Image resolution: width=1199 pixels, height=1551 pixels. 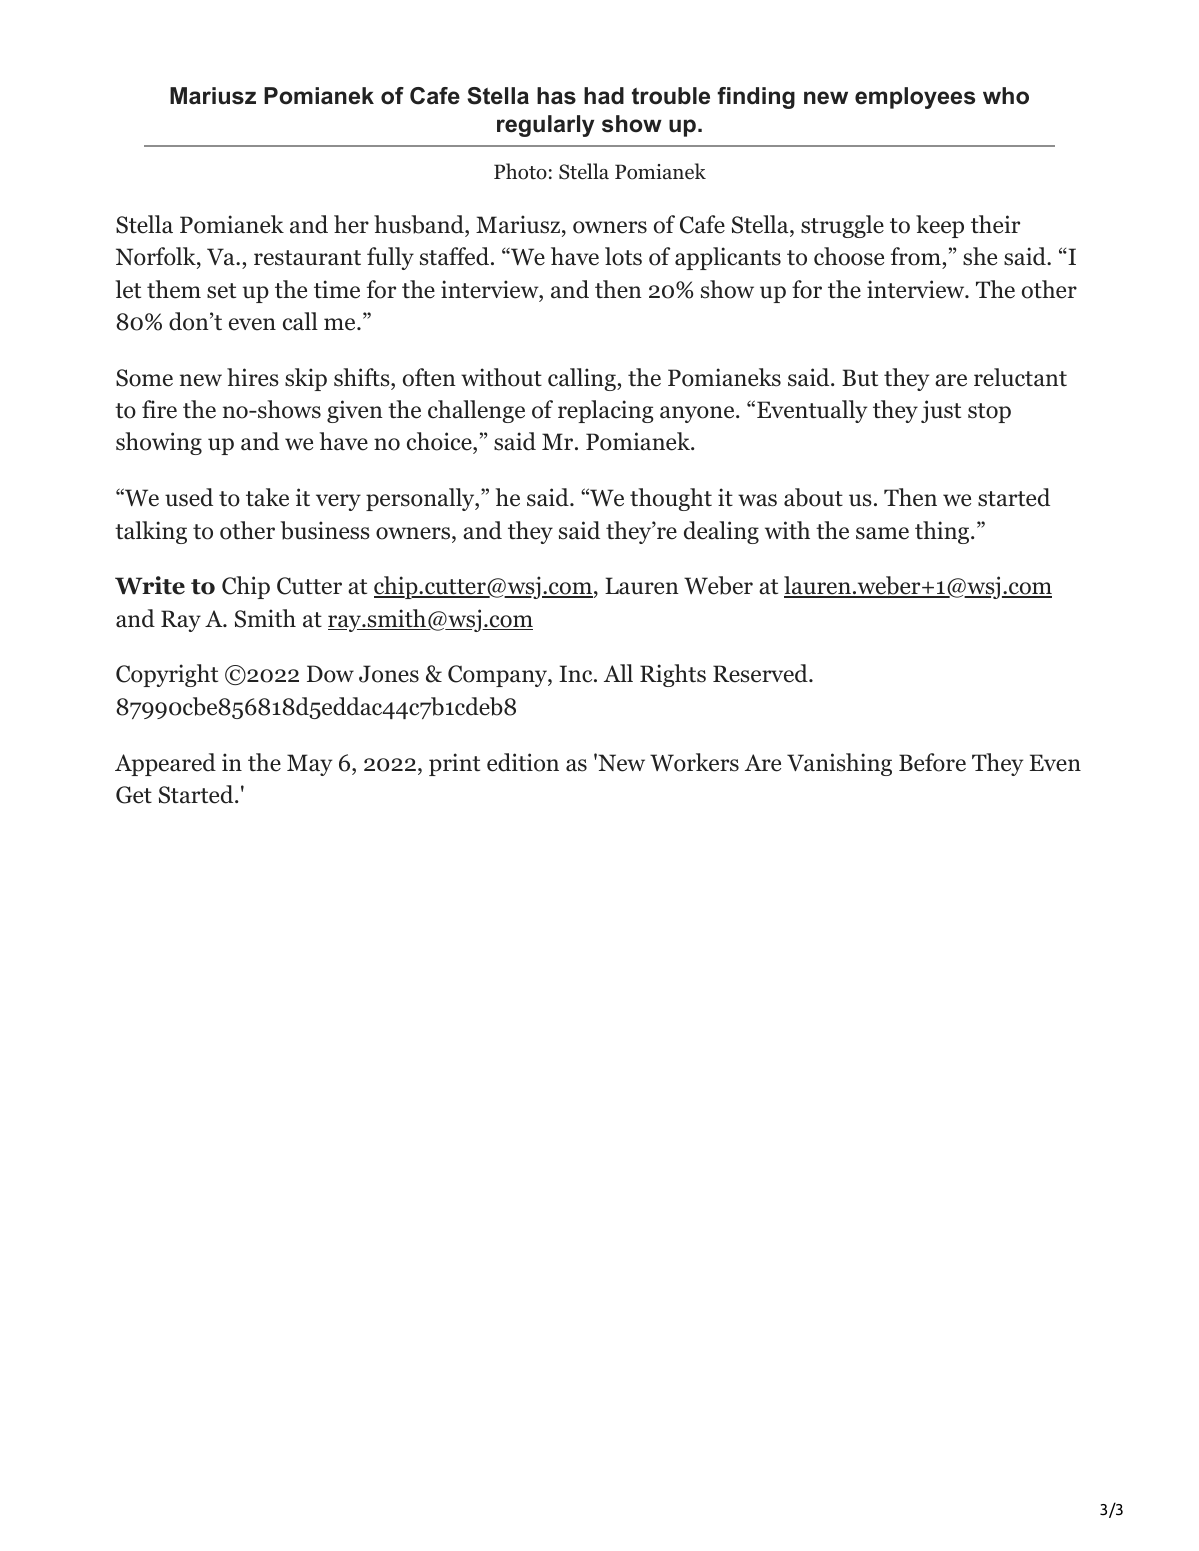 What do you see at coordinates (882, 533) in the screenshot?
I see `same` at bounding box center [882, 533].
